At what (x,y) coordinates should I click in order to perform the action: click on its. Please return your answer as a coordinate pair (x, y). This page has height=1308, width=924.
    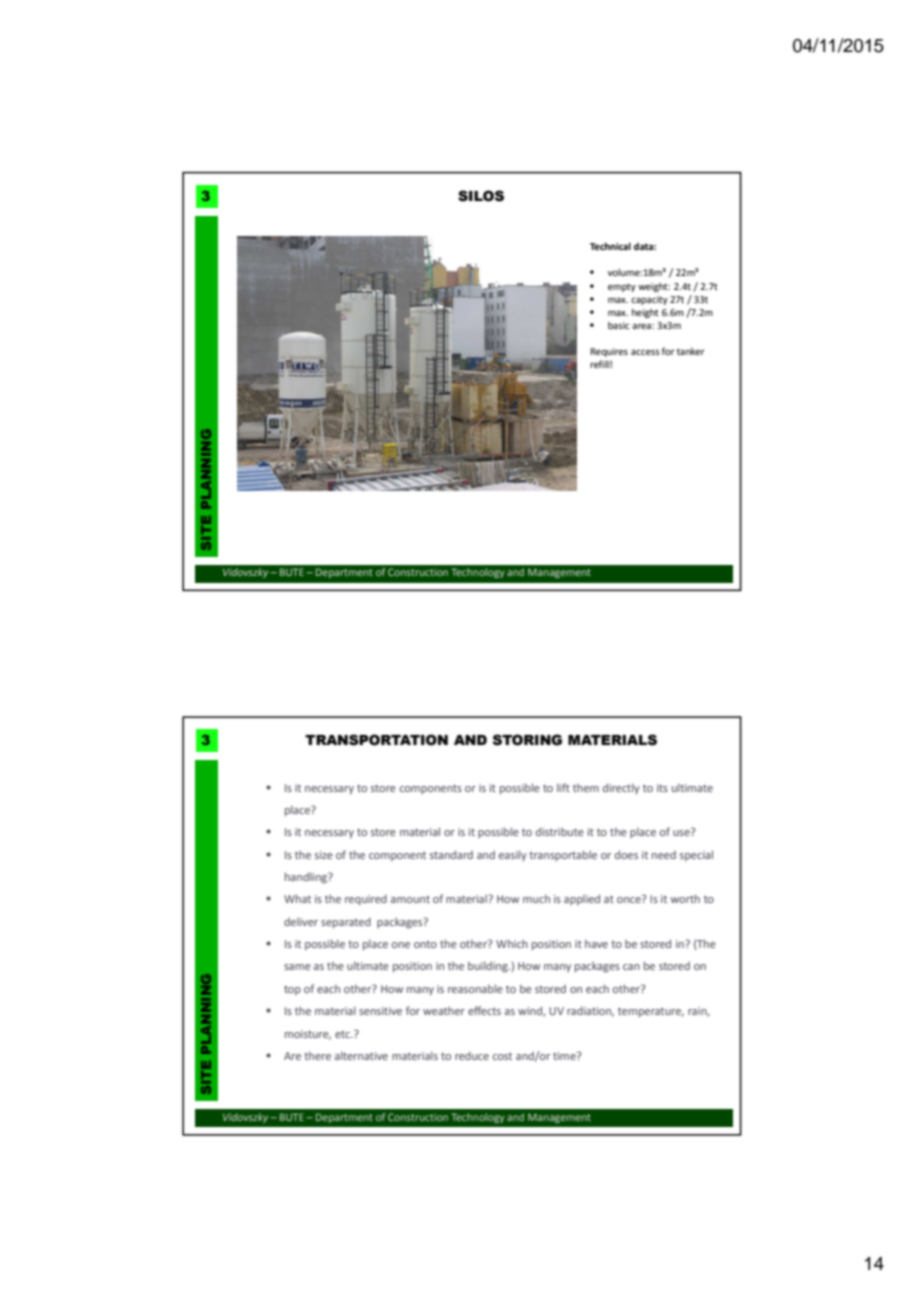
    Looking at the image, I should click on (662, 788).
